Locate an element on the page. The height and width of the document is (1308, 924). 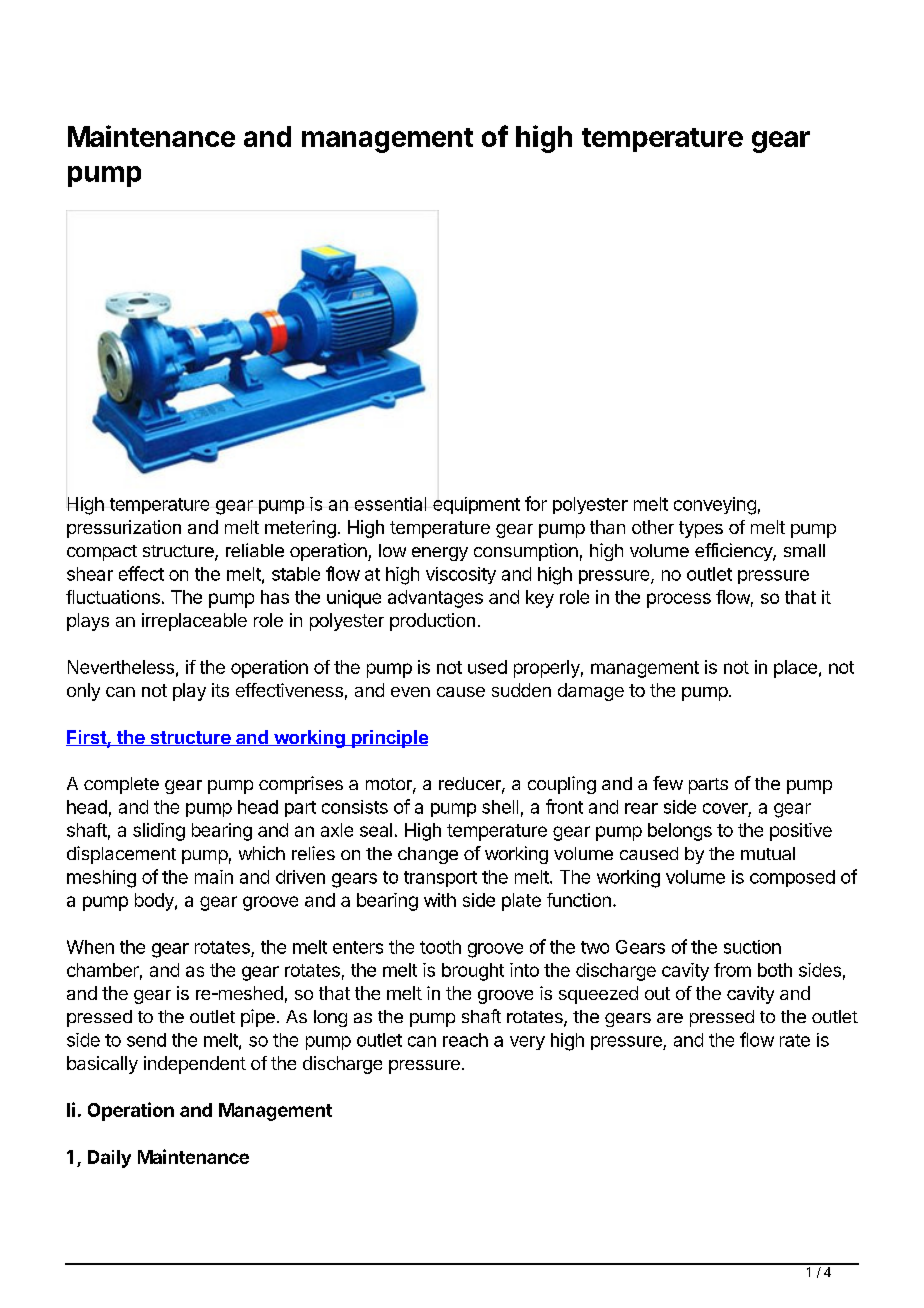
rate is located at coordinates (795, 1040).
